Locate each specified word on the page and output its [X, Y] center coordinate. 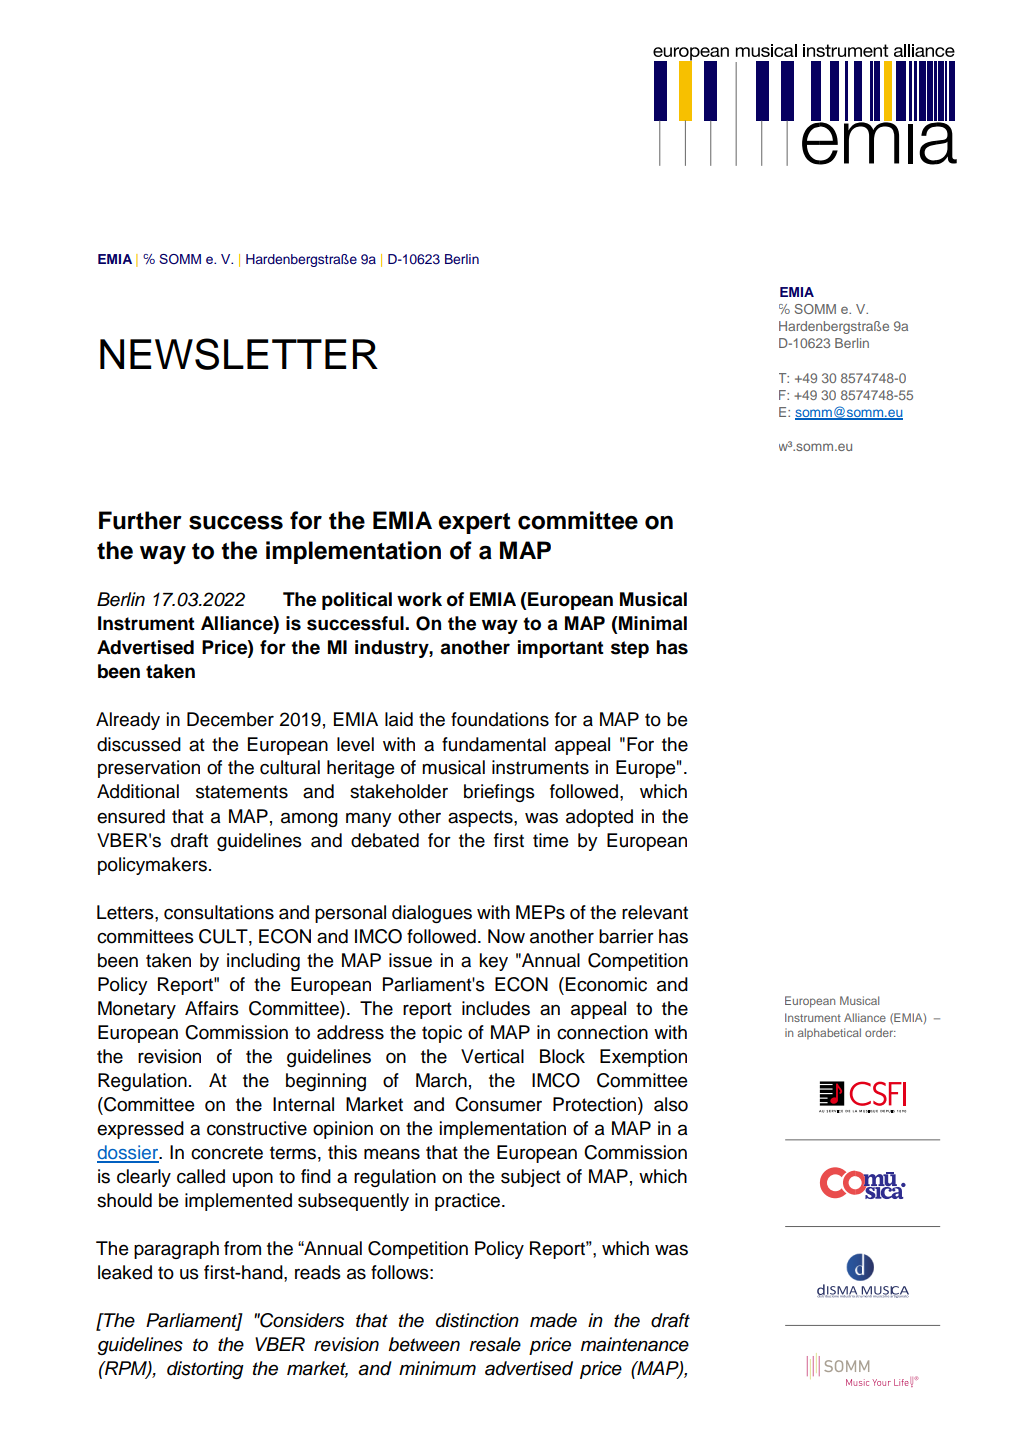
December [230, 719]
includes [496, 1008]
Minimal [652, 623]
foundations [500, 719]
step [630, 649]
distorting [205, 1370]
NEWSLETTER [239, 354]
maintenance [635, 1344]
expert [474, 523]
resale [495, 1344]
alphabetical [829, 1034]
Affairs [212, 1008]
